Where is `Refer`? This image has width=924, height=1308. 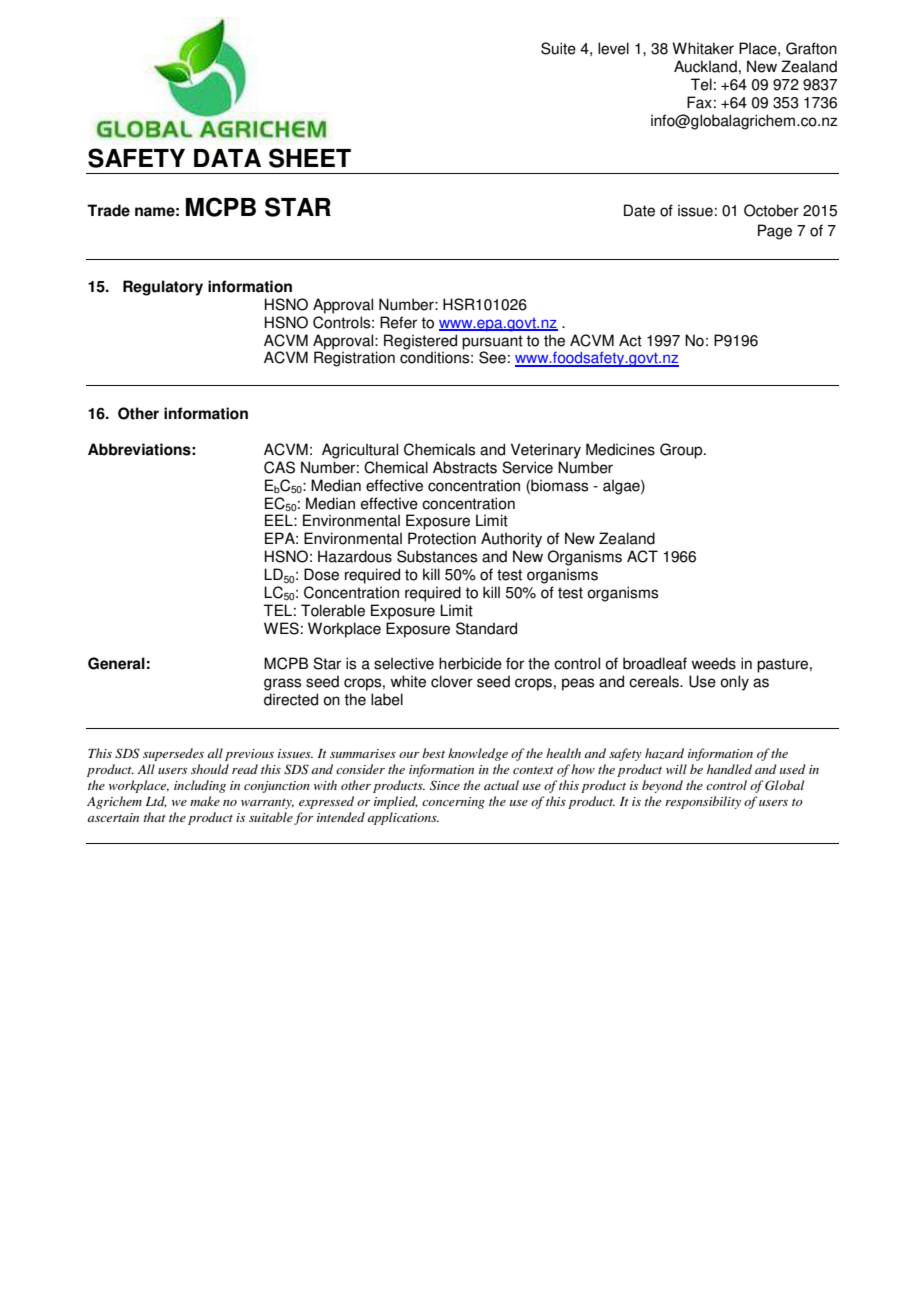
Refer is located at coordinates (398, 322).
